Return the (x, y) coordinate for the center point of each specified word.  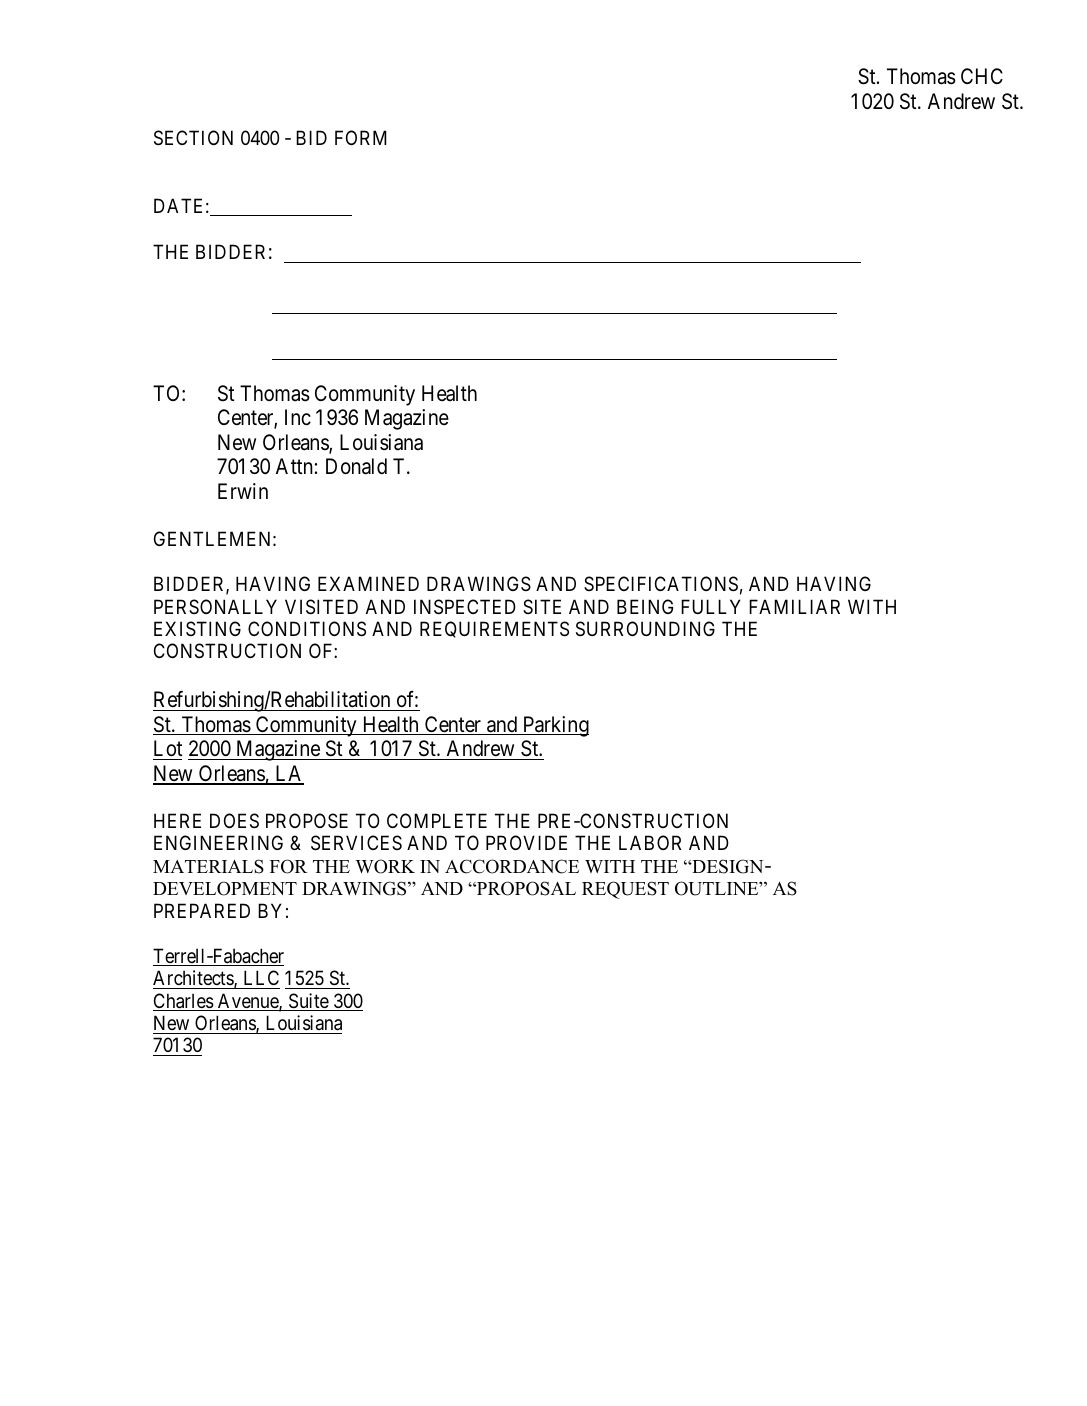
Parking (554, 726)
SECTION (193, 138)
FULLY (711, 606)
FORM (361, 137)
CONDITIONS (307, 629)
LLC (261, 977)
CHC (982, 76)
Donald (356, 466)
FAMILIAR (794, 606)
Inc (298, 417)
